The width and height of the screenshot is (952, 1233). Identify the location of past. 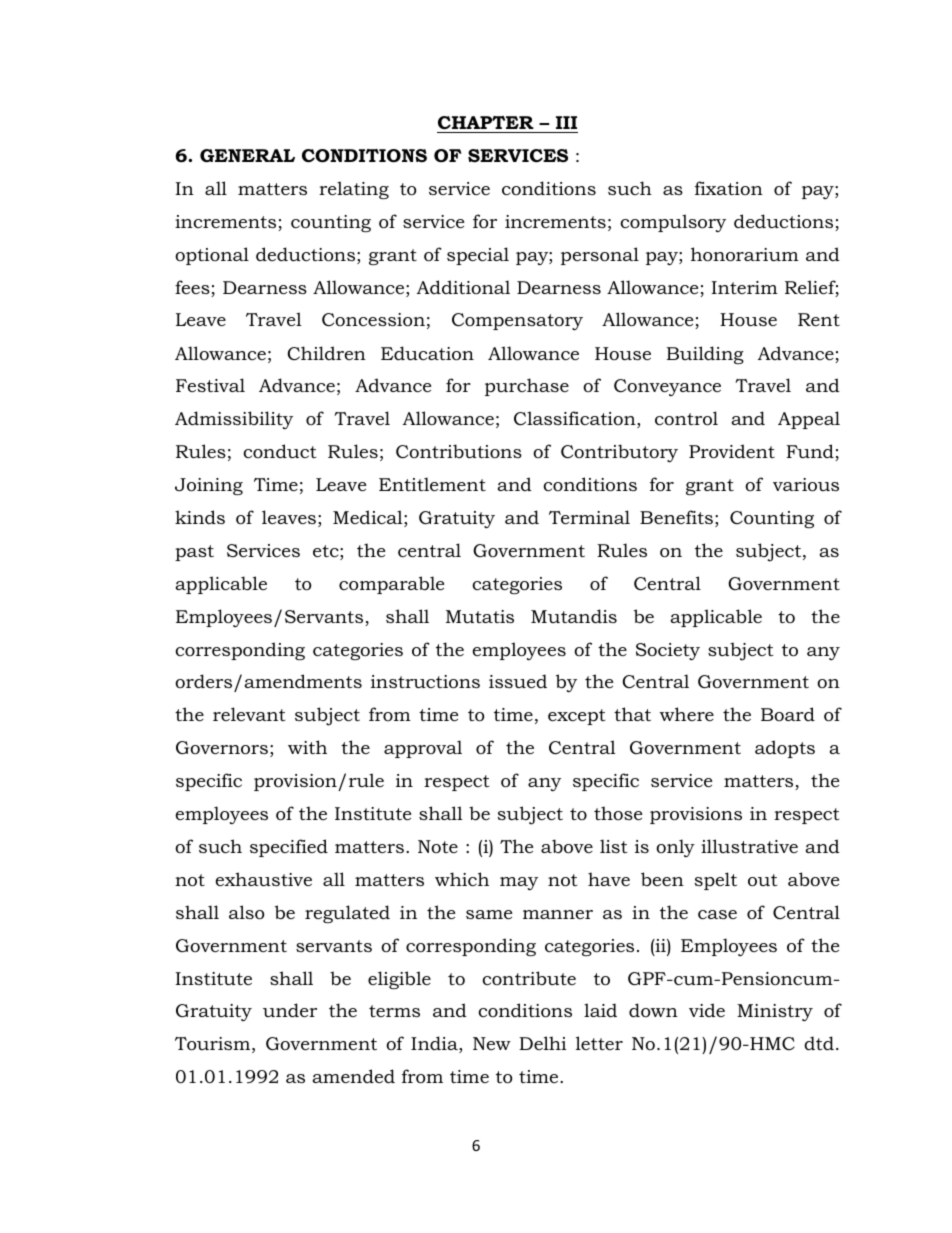
(194, 553).
